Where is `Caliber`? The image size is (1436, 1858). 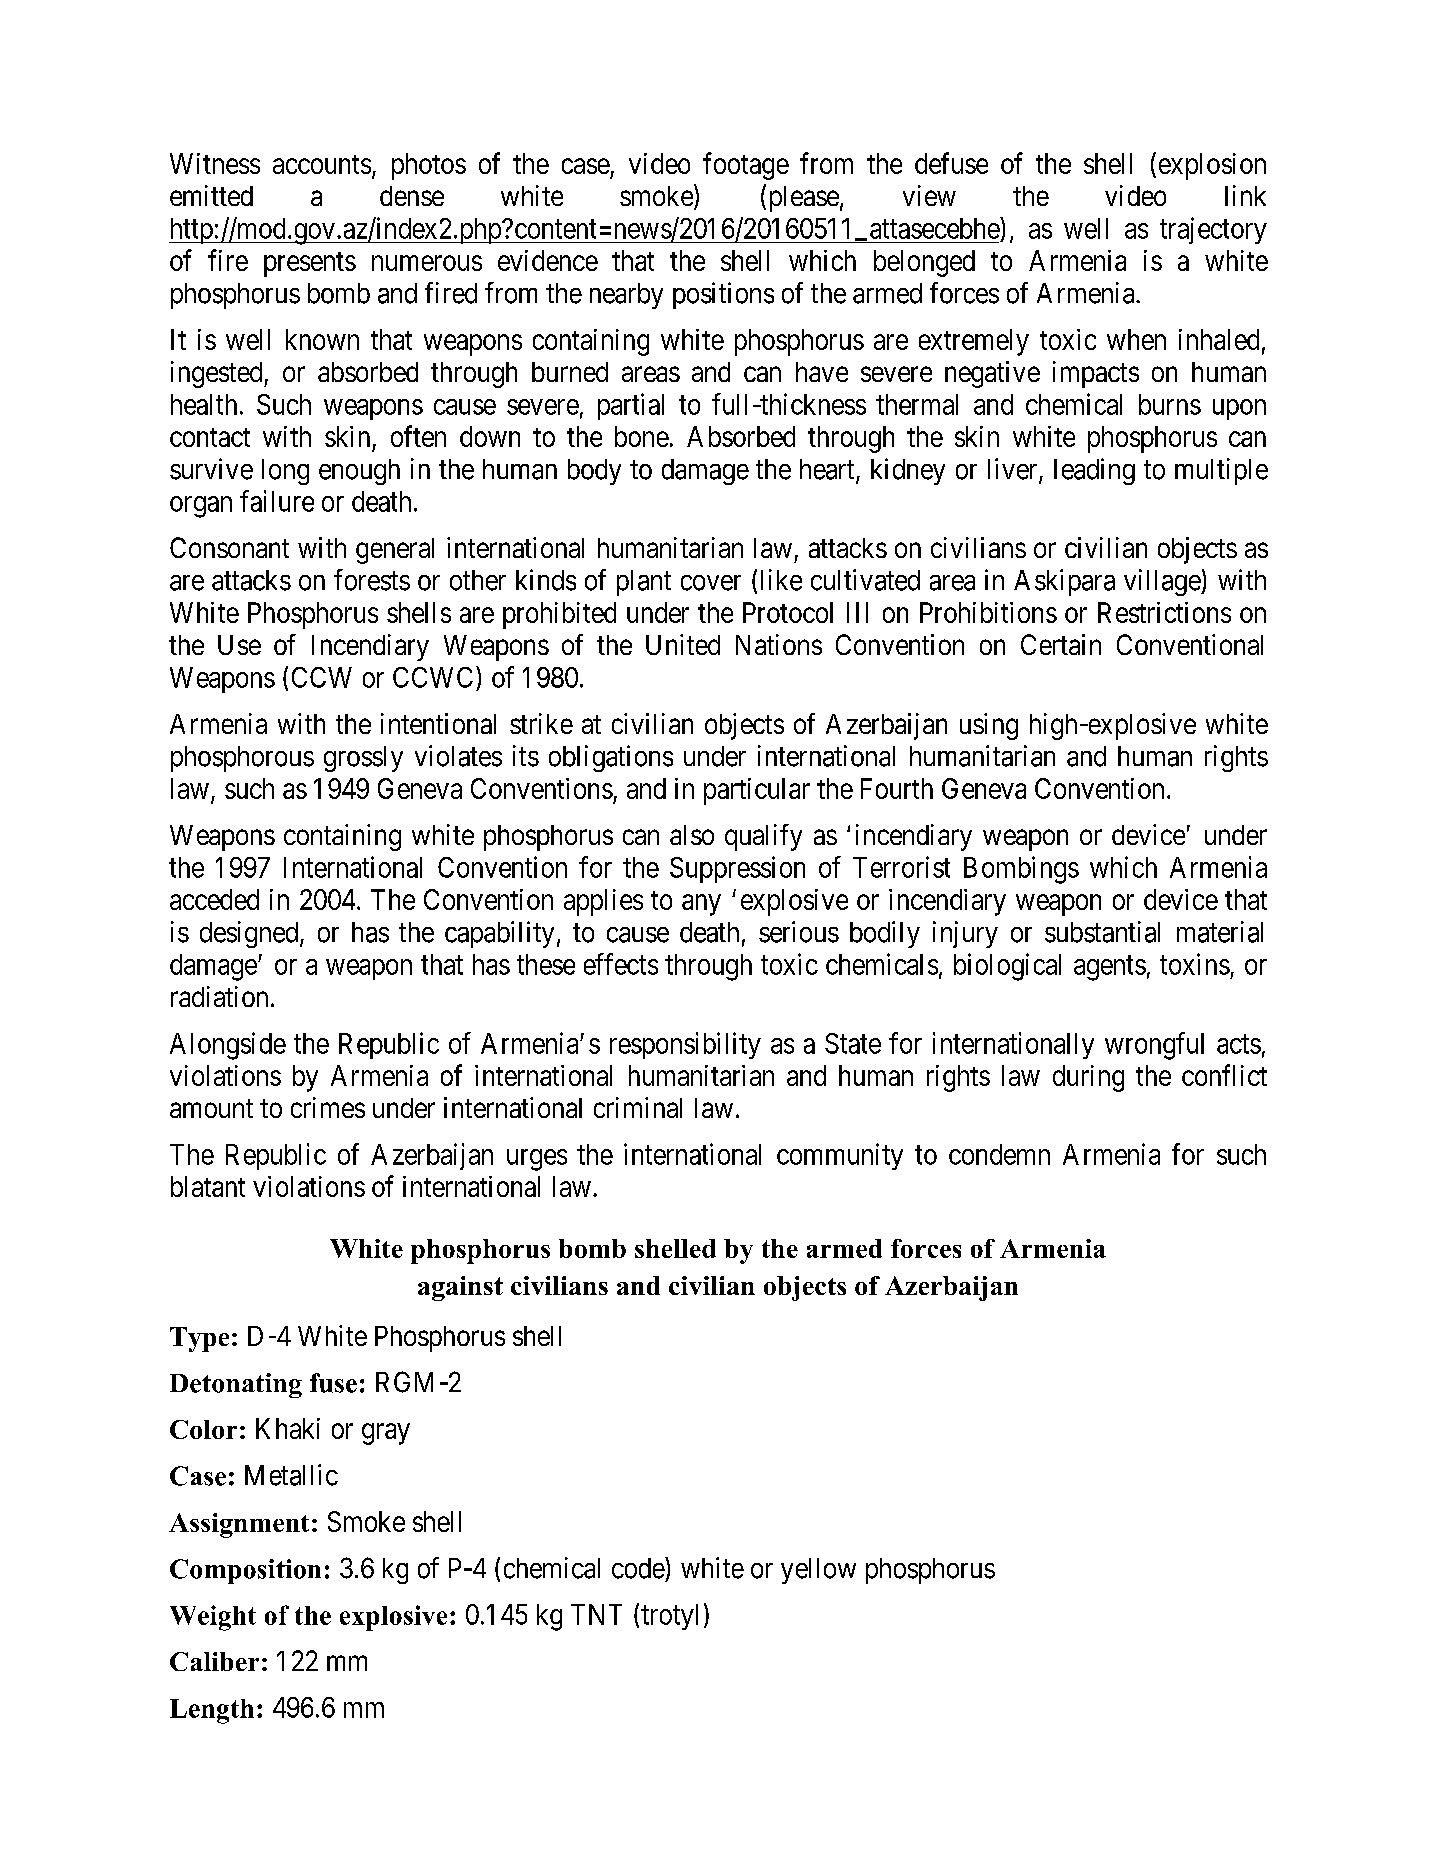
Caliber is located at coordinates (214, 1661).
